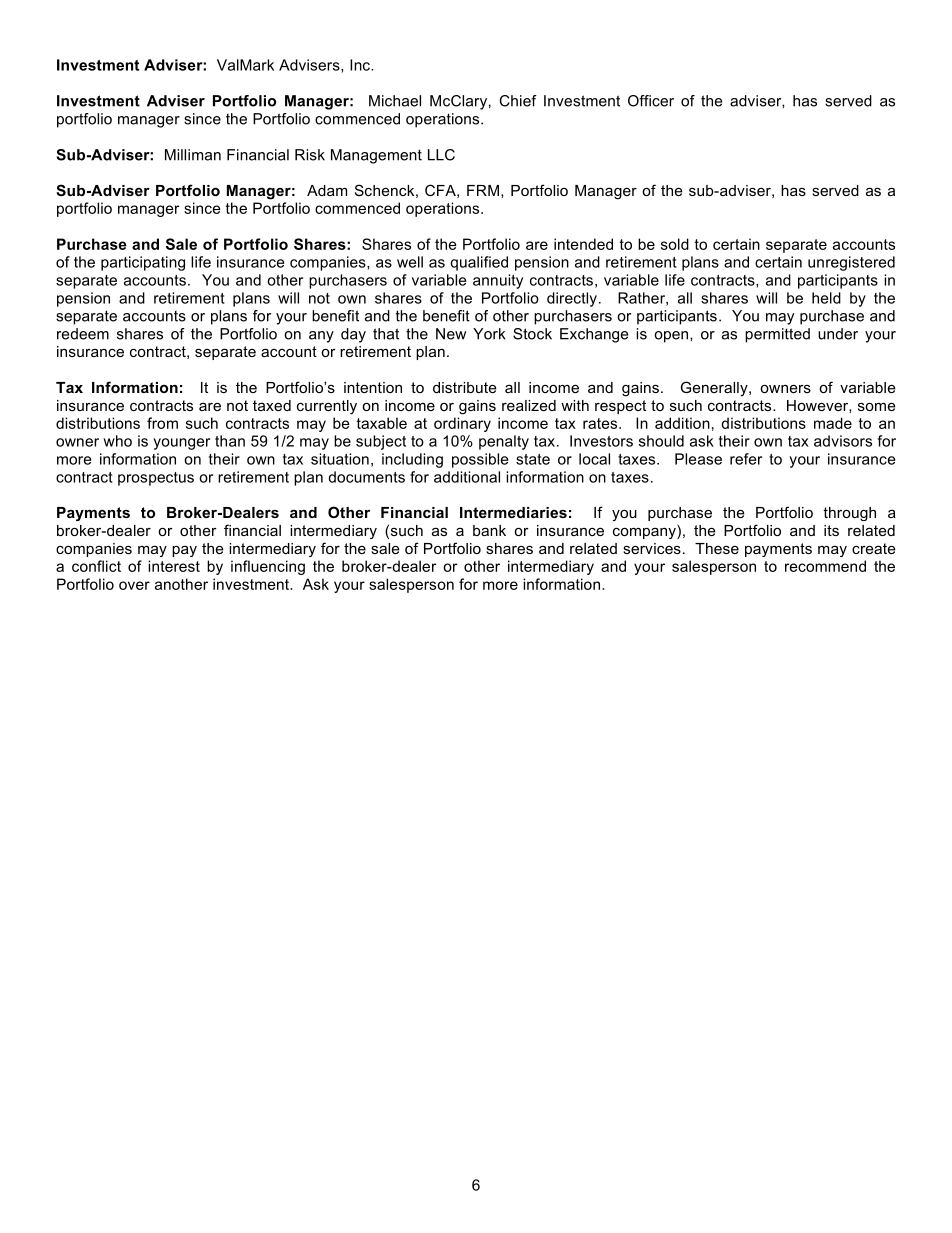 Image resolution: width=952 pixels, height=1233 pixels. Describe the element at coordinates (174, 566) in the page. I see `interest` at that location.
